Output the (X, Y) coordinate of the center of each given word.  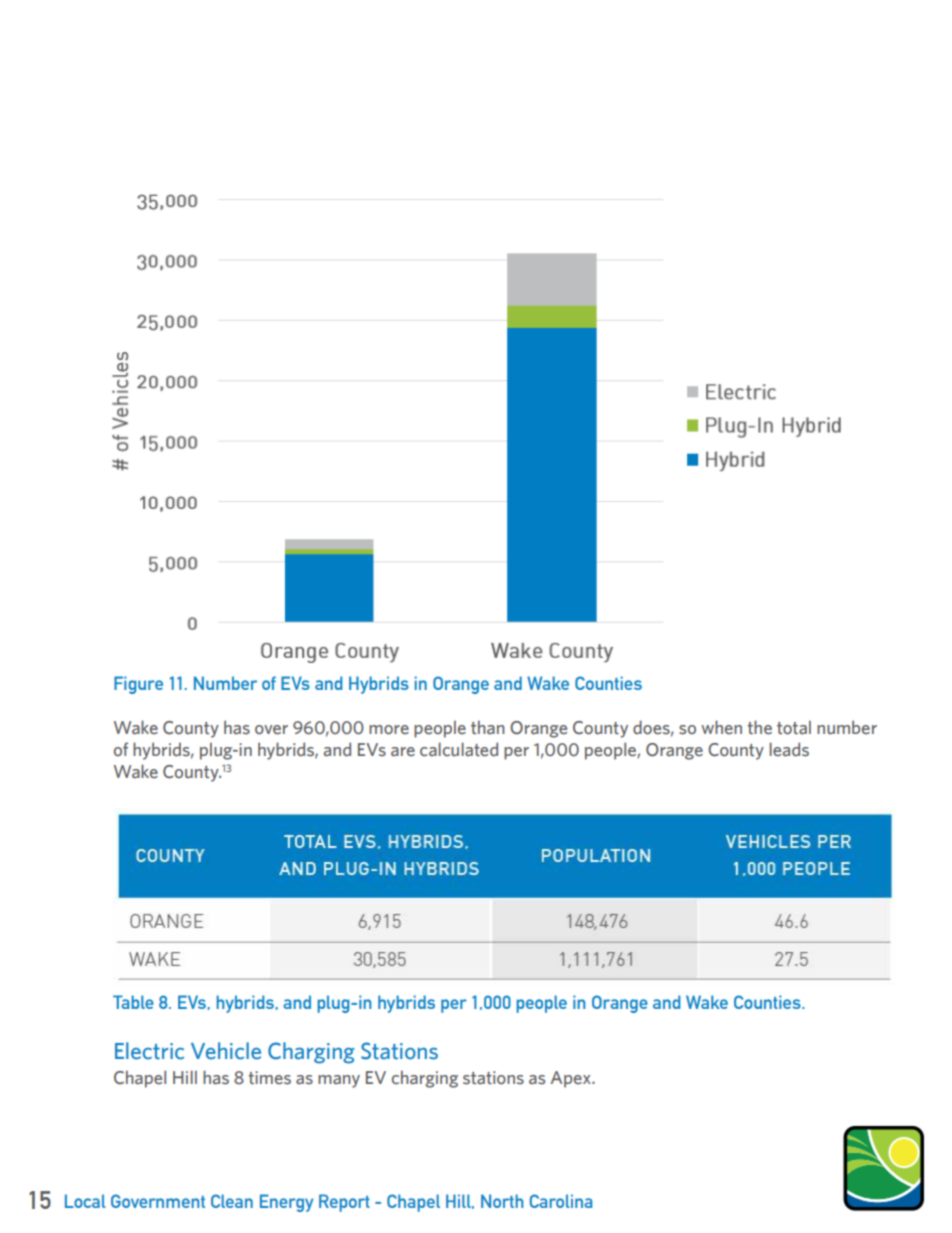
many (339, 1081)
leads (789, 749)
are (403, 752)
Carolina (561, 1201)
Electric (149, 1051)
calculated (459, 749)
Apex (571, 1079)
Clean (232, 1201)
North (502, 1201)
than (488, 728)
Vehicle (226, 1051)
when (721, 727)
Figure (138, 685)
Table (133, 1002)
